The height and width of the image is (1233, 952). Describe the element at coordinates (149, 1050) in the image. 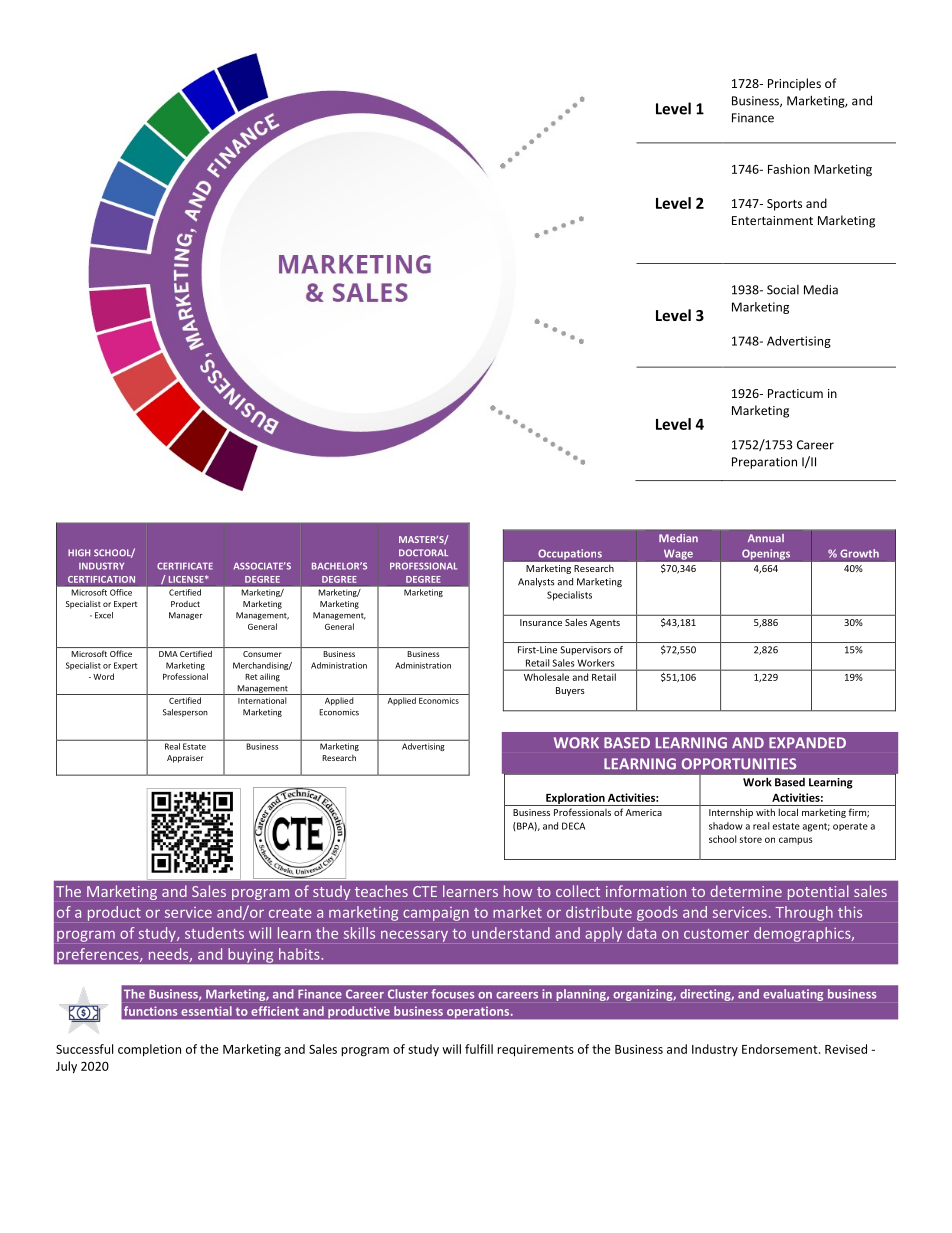

I see `completion` at that location.
